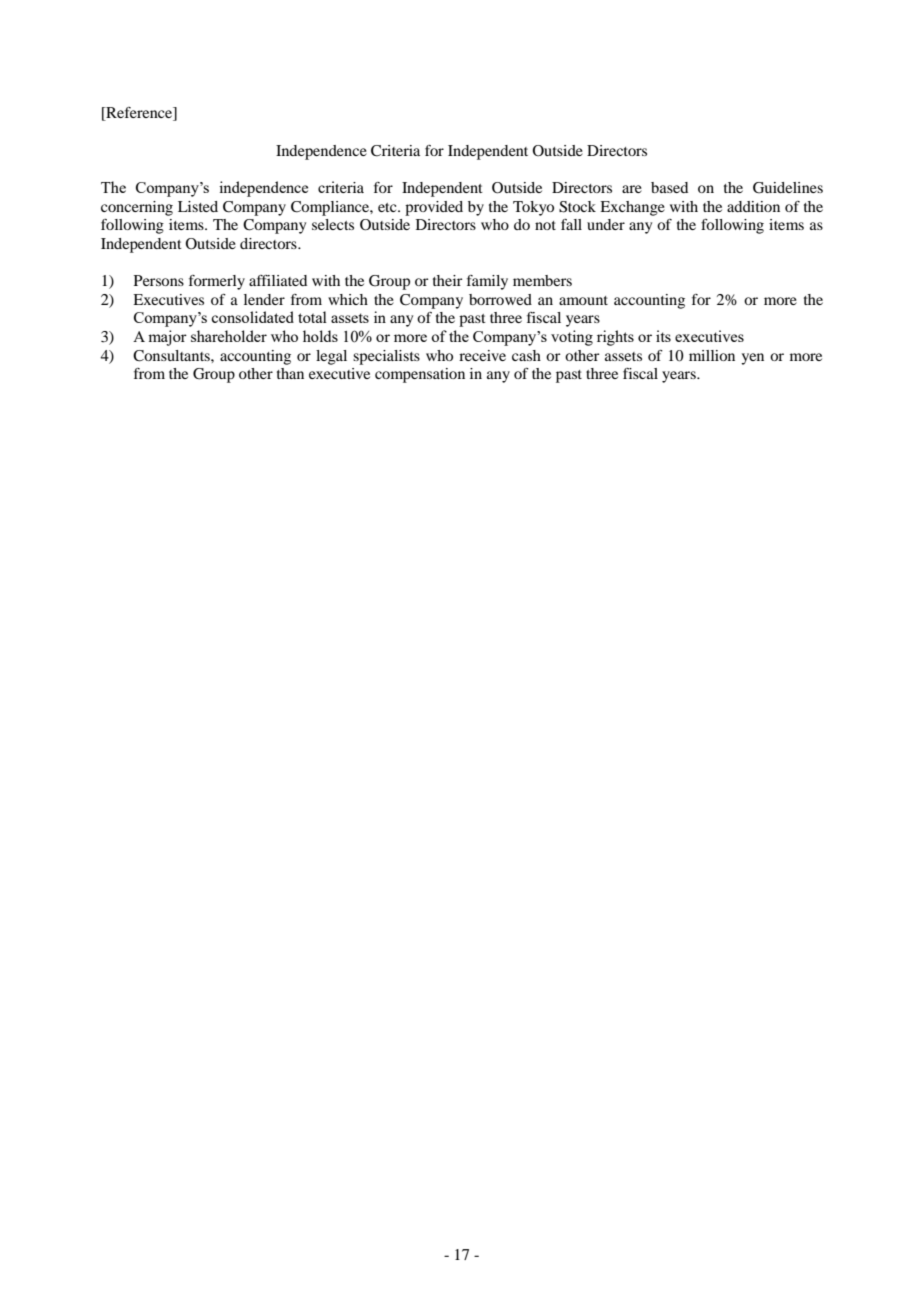  Describe the element at coordinates (669, 187) in the screenshot. I see `based` at that location.
